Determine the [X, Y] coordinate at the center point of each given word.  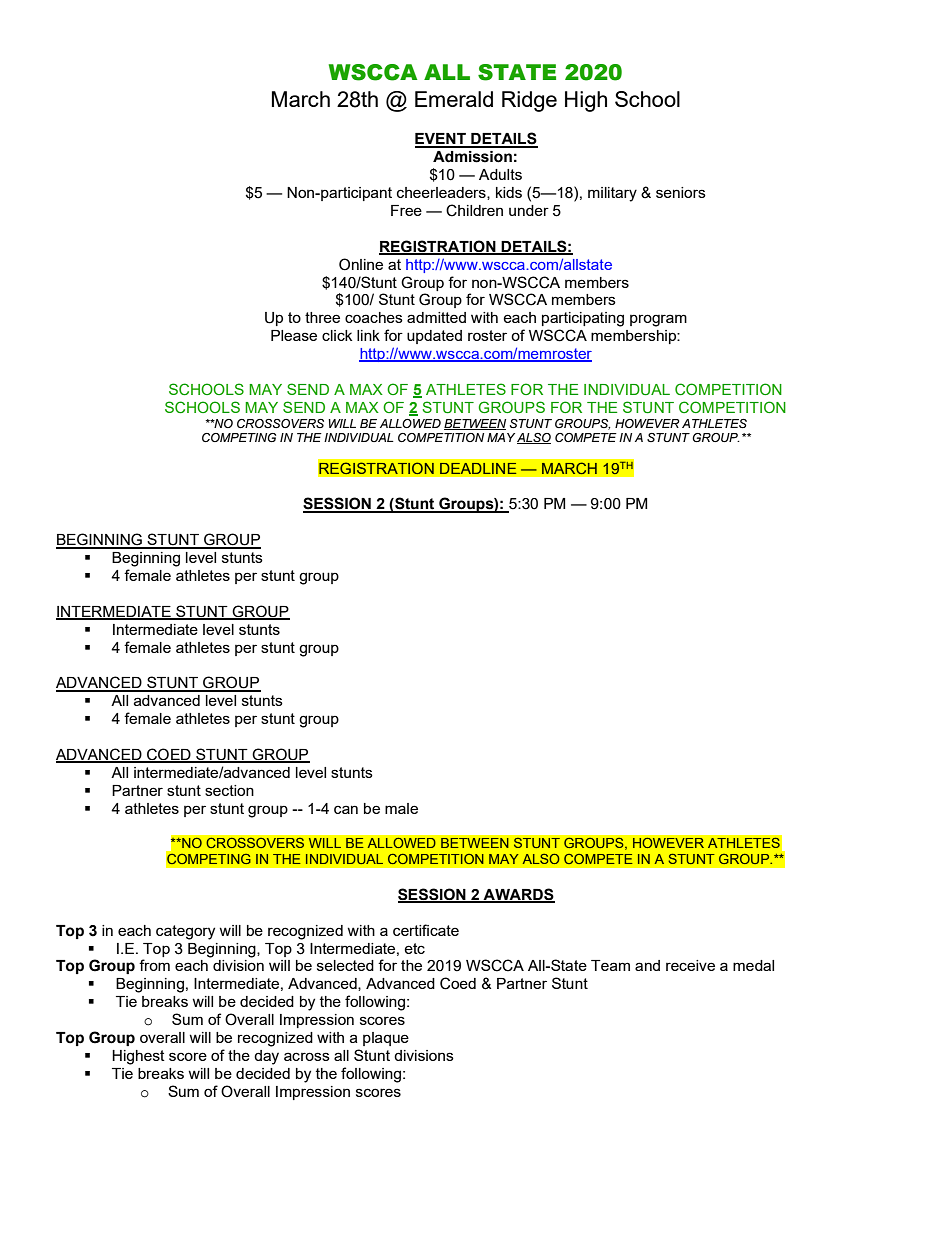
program [658, 320]
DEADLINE [478, 468]
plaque [386, 1039]
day [266, 1057]
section [229, 790]
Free [406, 210]
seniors [681, 192]
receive [690, 965]
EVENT [441, 140]
